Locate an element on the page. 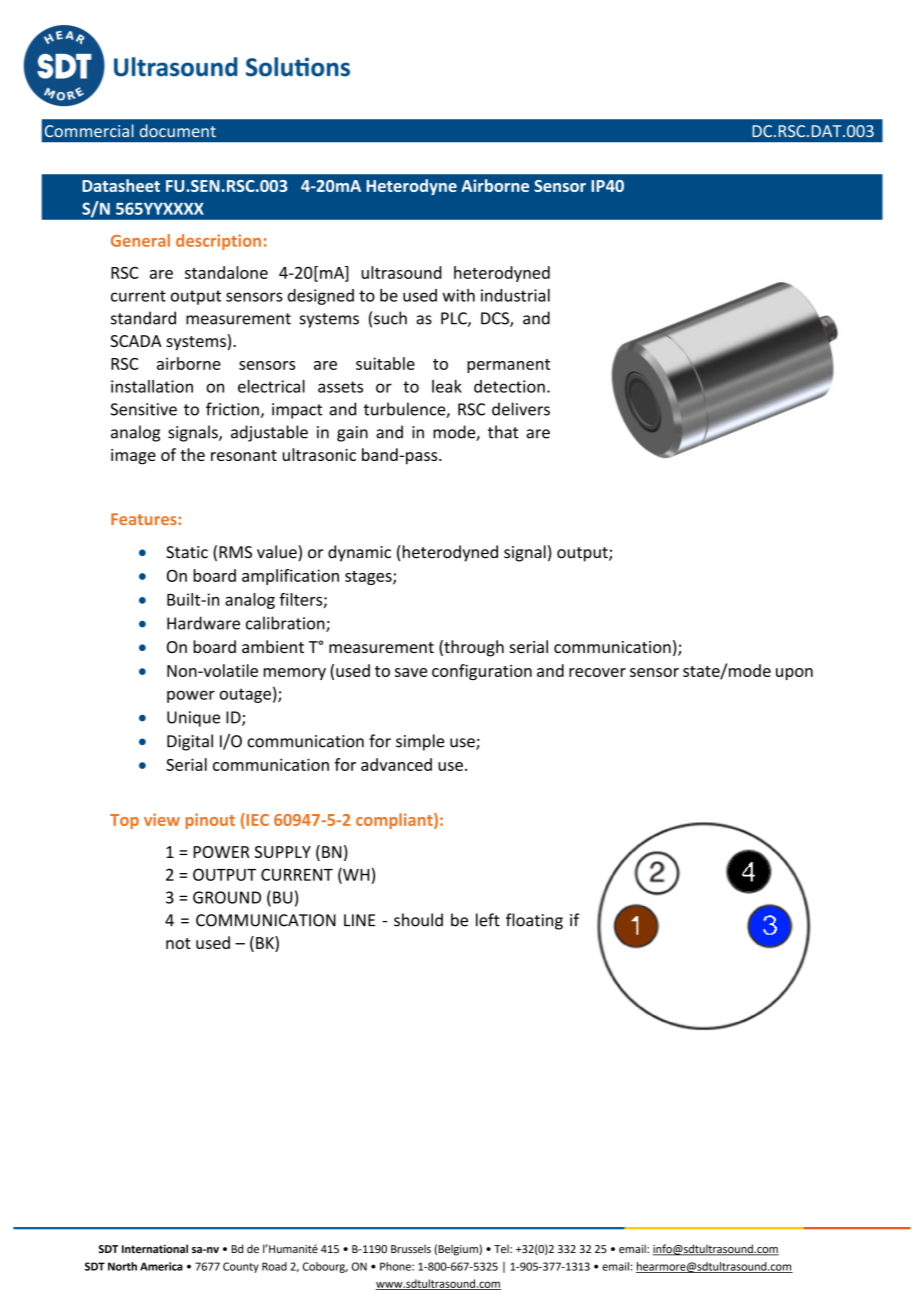  upon is located at coordinates (794, 674).
